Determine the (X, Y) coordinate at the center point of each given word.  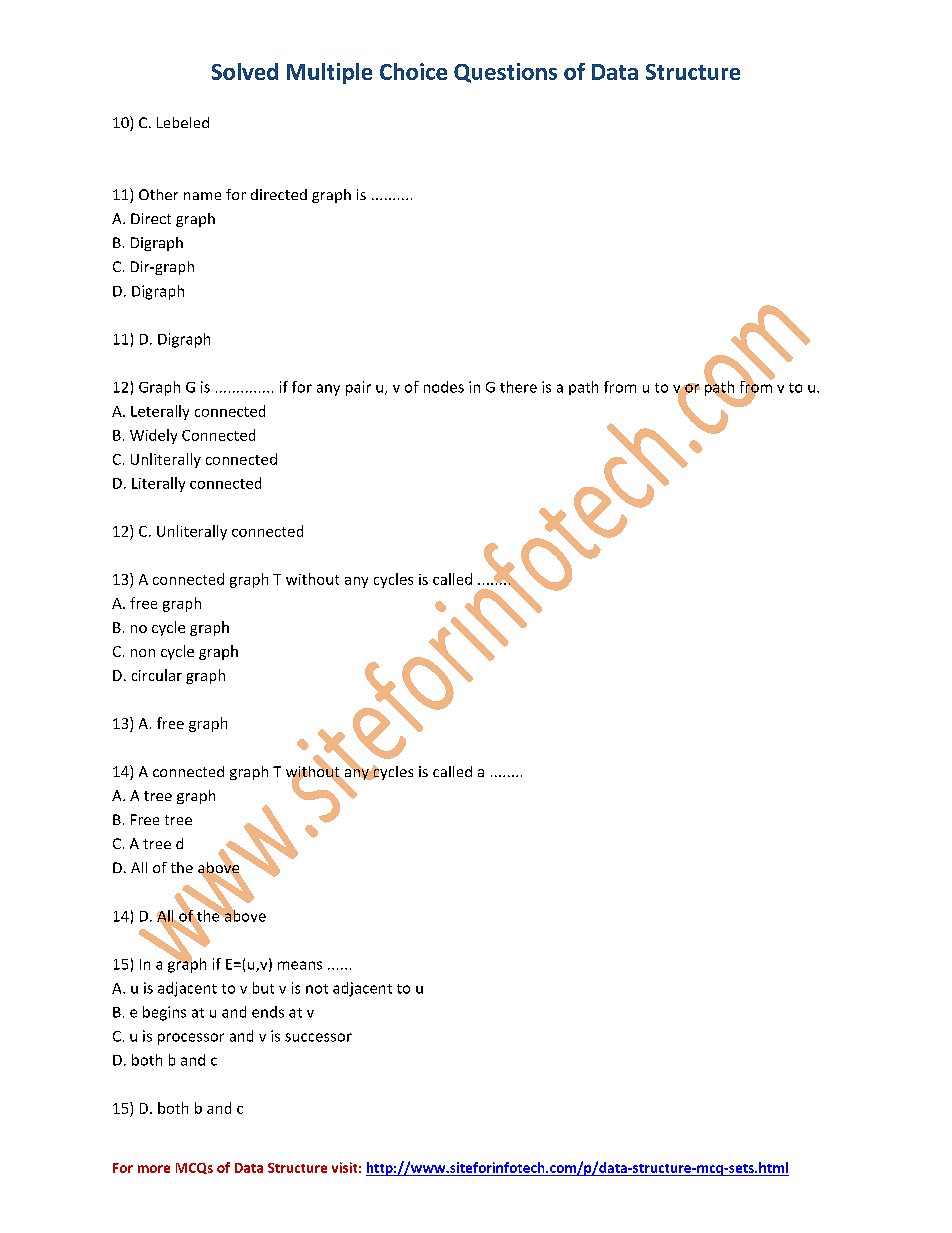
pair (358, 388)
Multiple (329, 73)
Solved (245, 71)
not (317, 989)
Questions (505, 73)
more (154, 1169)
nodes (444, 387)
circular (157, 675)
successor (318, 1037)
